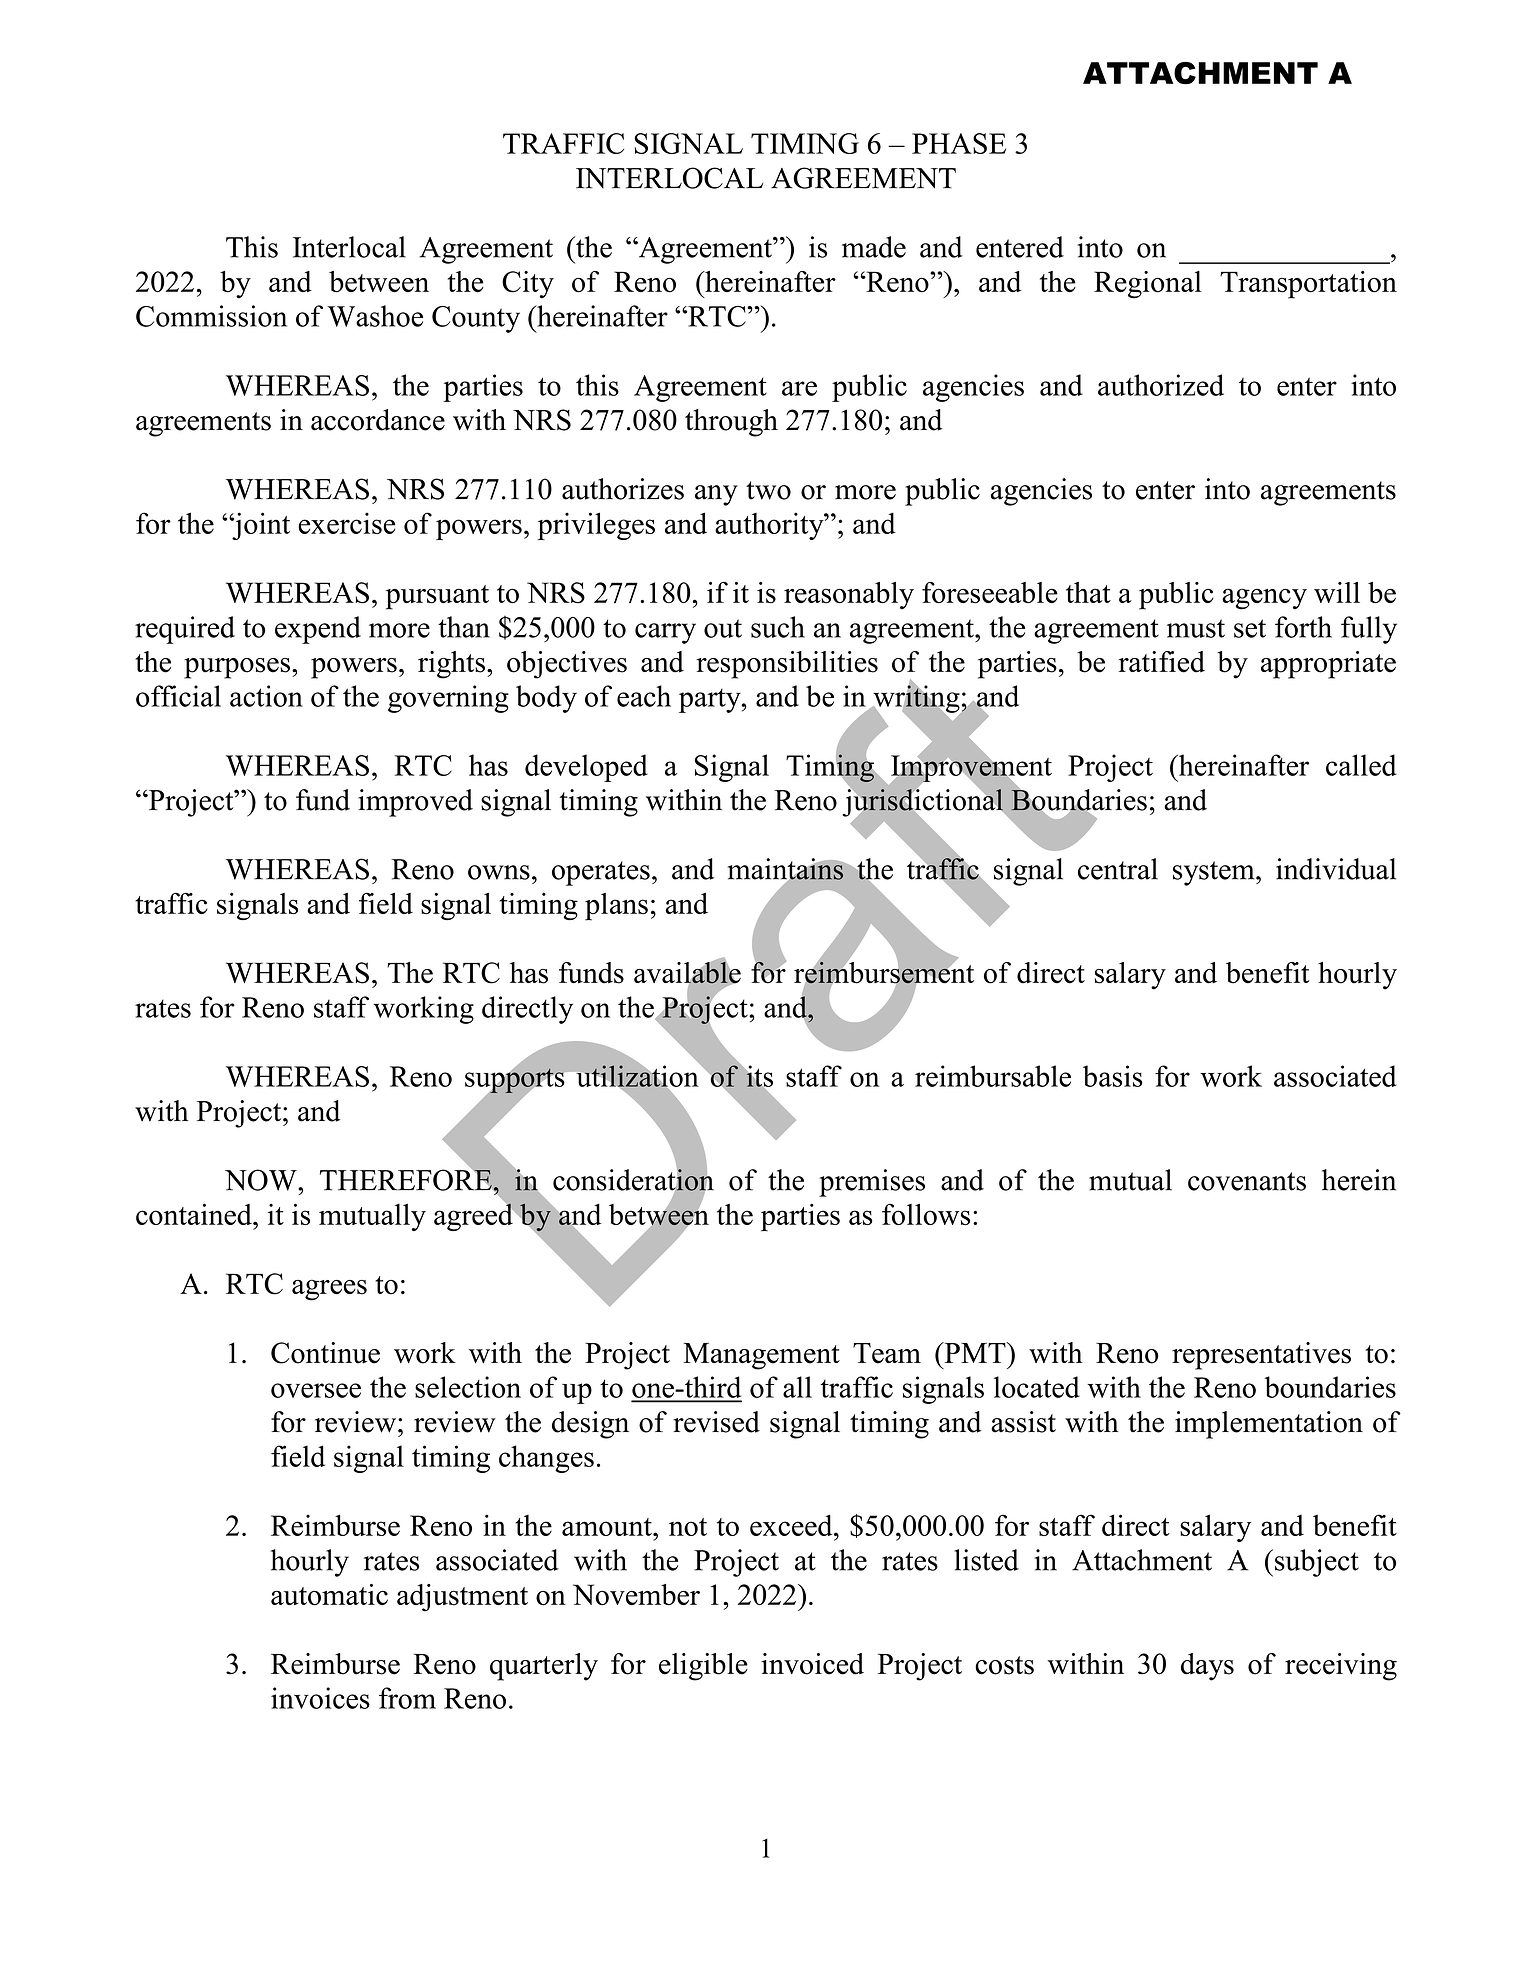 This document has width=1532, height=1983. I want to click on Regional, so click(1148, 285).
